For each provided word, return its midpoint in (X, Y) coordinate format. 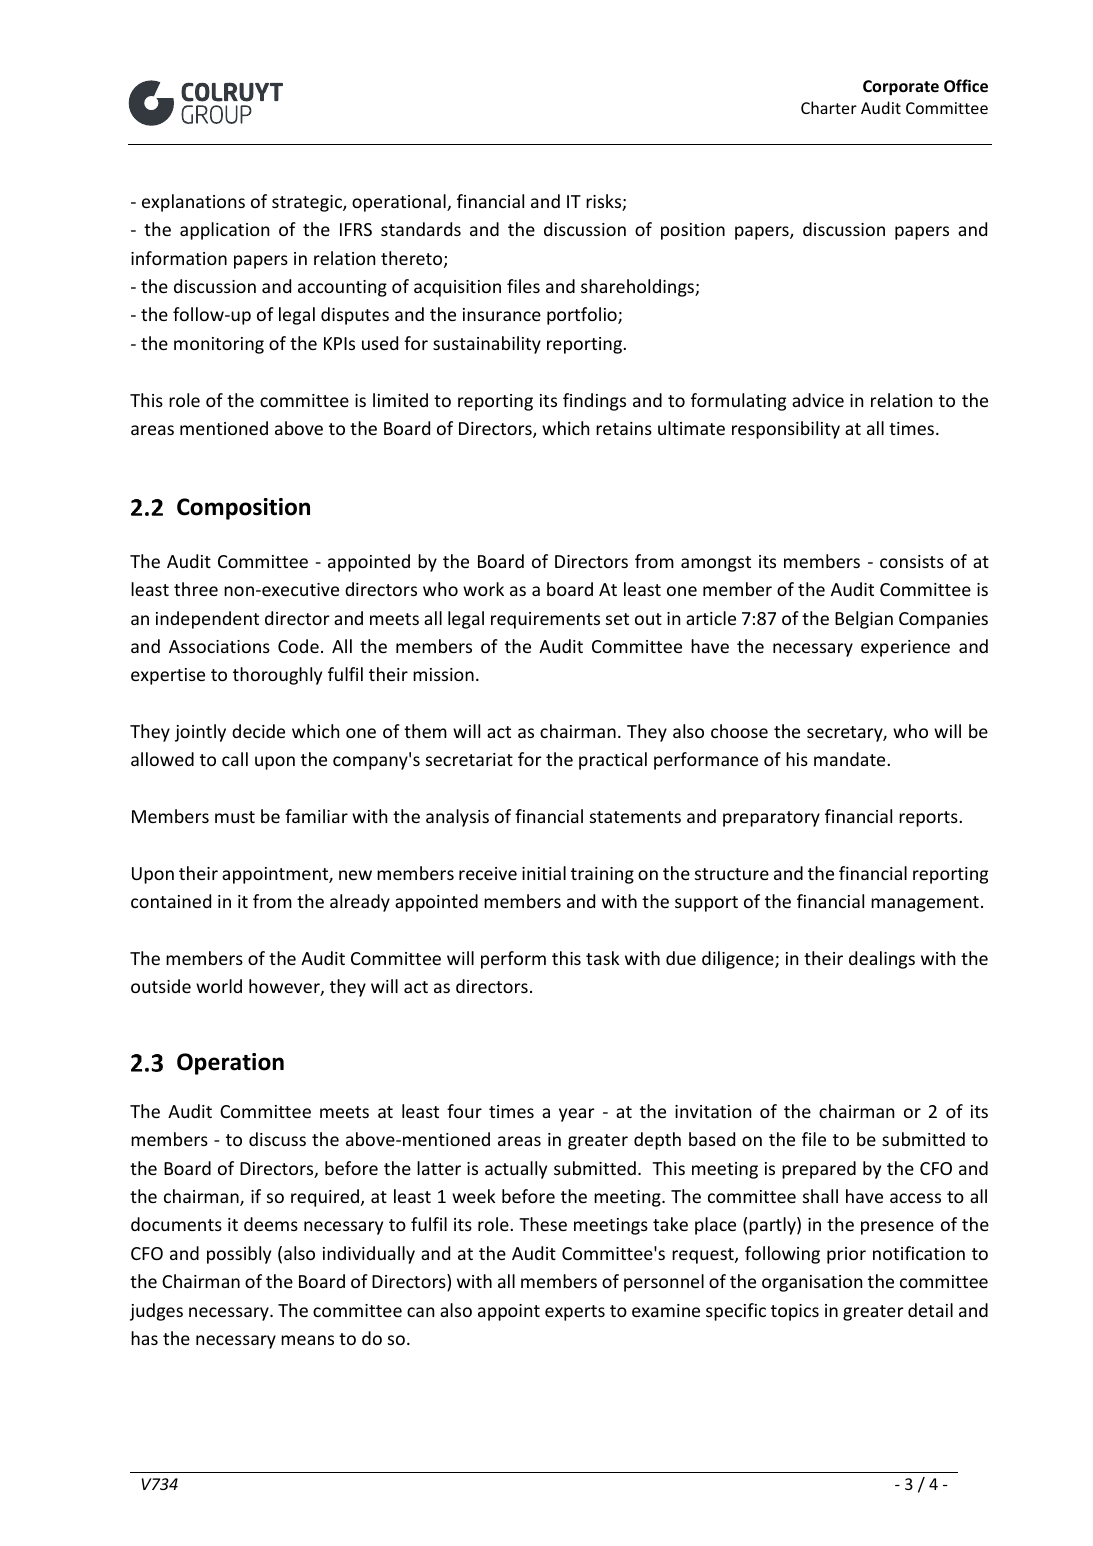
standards (421, 229)
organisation (812, 1283)
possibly (239, 1255)
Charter (829, 107)
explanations (193, 203)
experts (575, 1313)
